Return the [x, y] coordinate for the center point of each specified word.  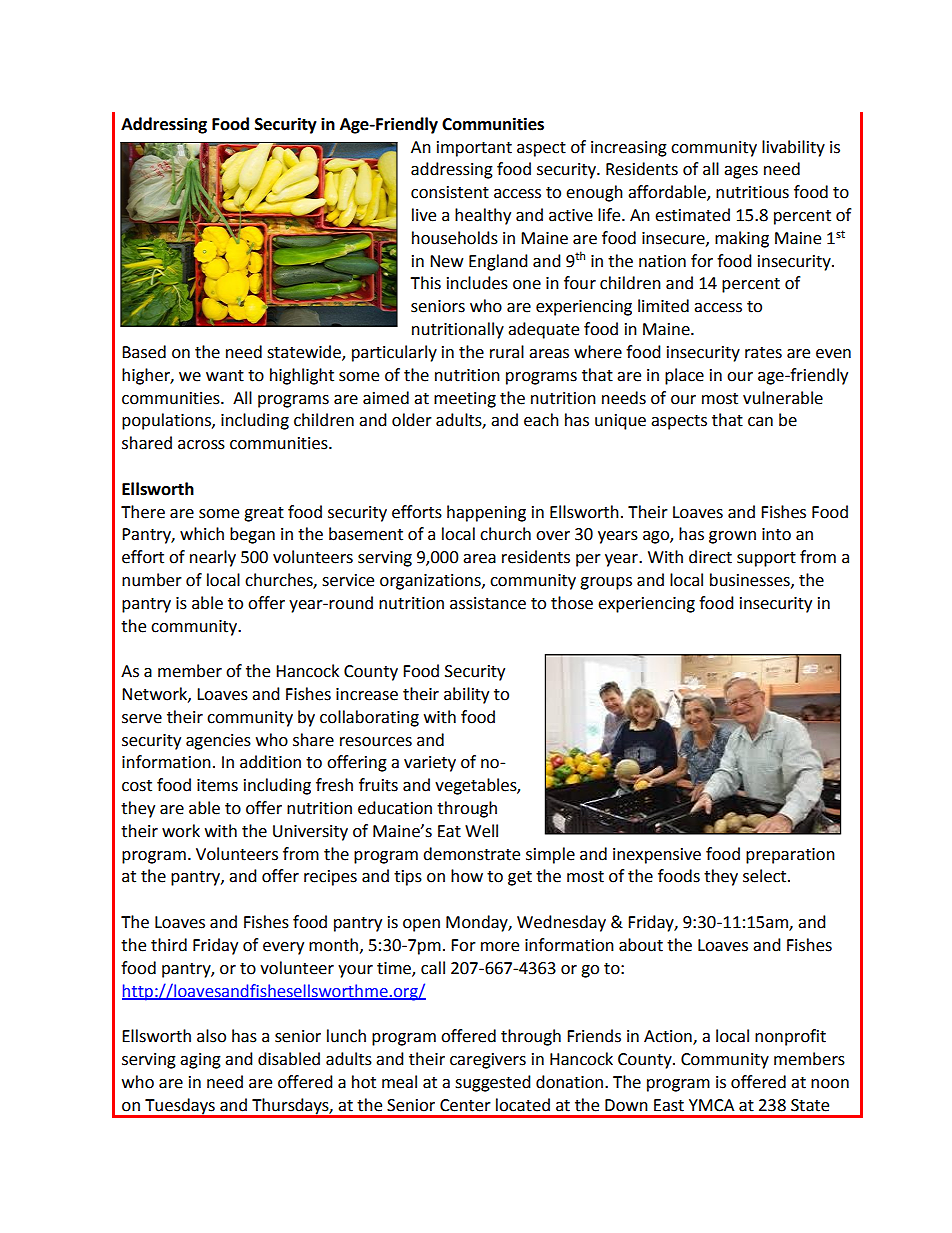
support [766, 559]
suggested [493, 1083]
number [152, 580]
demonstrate [471, 854]
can [760, 422]
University [310, 833]
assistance [488, 603]
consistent [450, 192]
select [766, 876]
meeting [465, 400]
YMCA [711, 1105]
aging [200, 1061]
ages [741, 172]
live [424, 215]
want [225, 376]
